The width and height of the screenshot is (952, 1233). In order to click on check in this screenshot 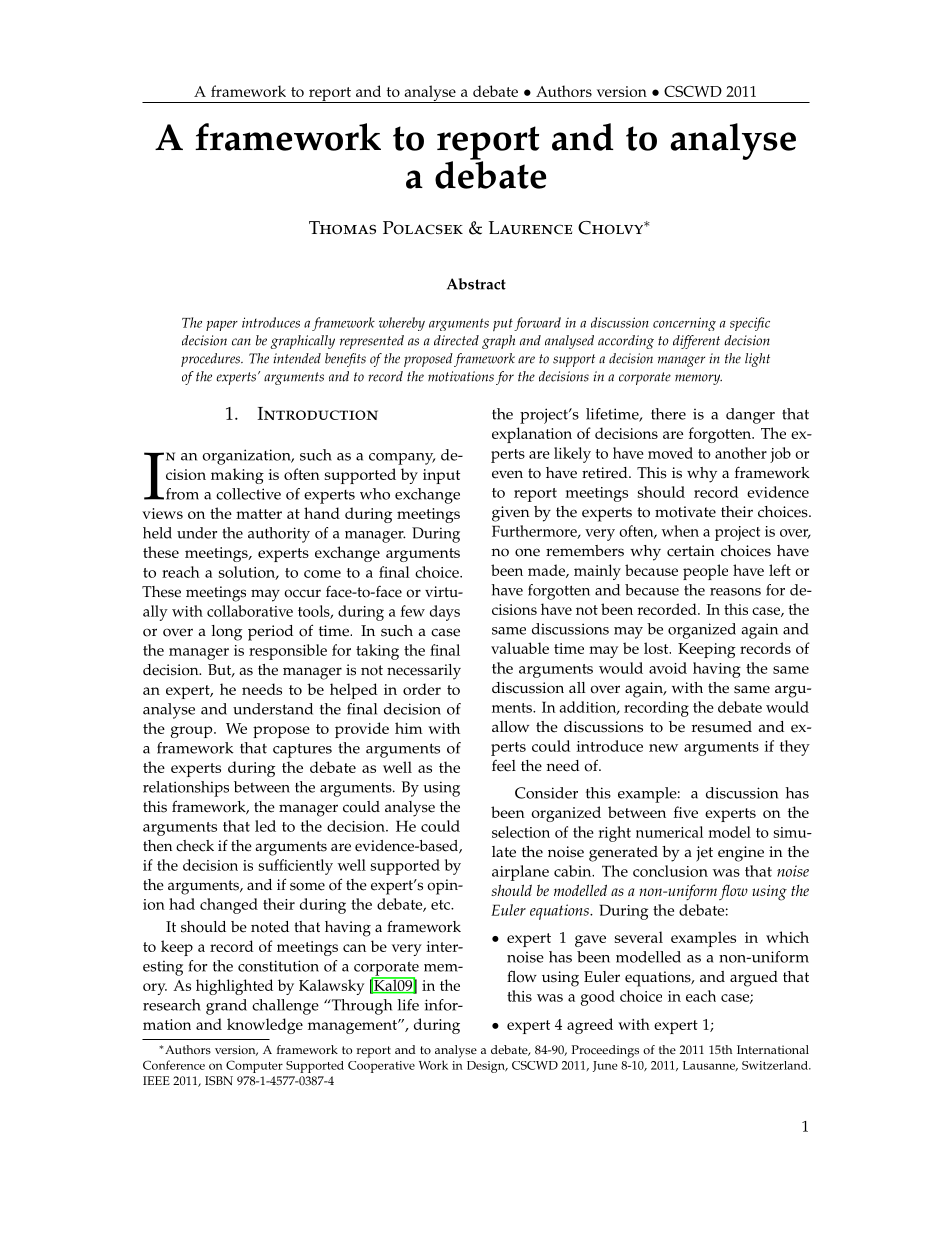, I will do `click(195, 846)`.
